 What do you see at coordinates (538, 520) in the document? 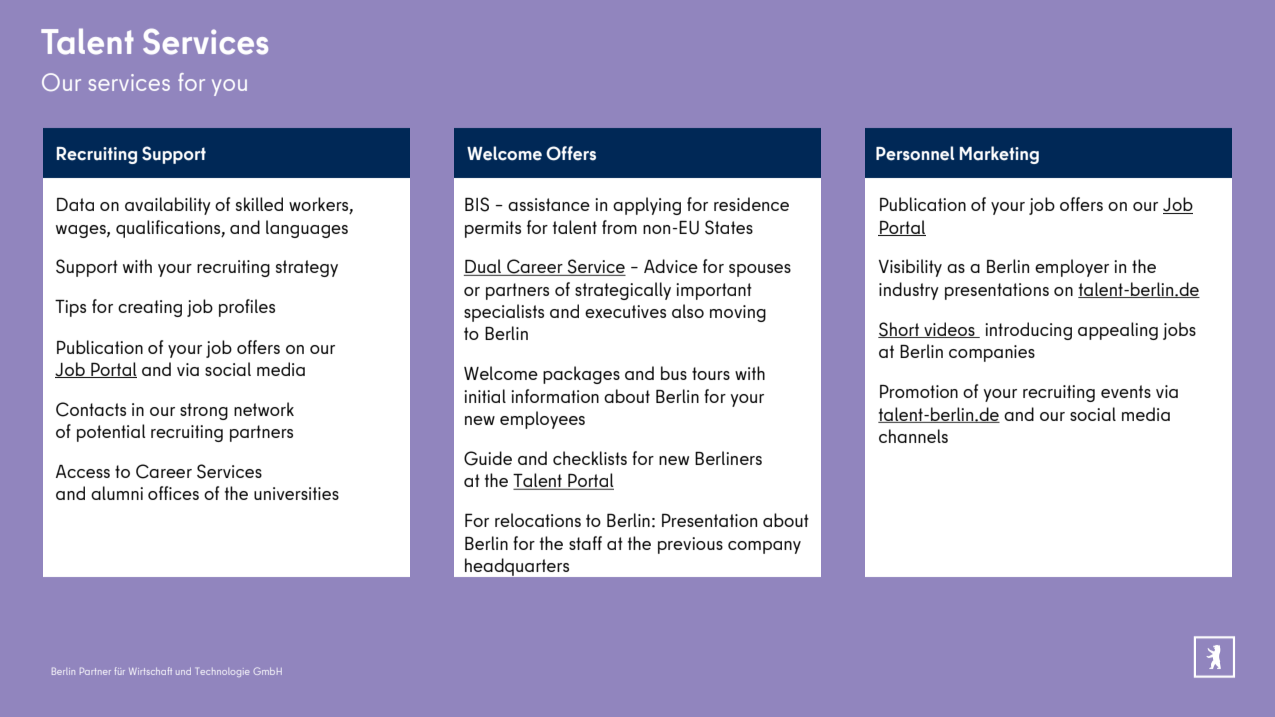
I see `relocations` at bounding box center [538, 520].
